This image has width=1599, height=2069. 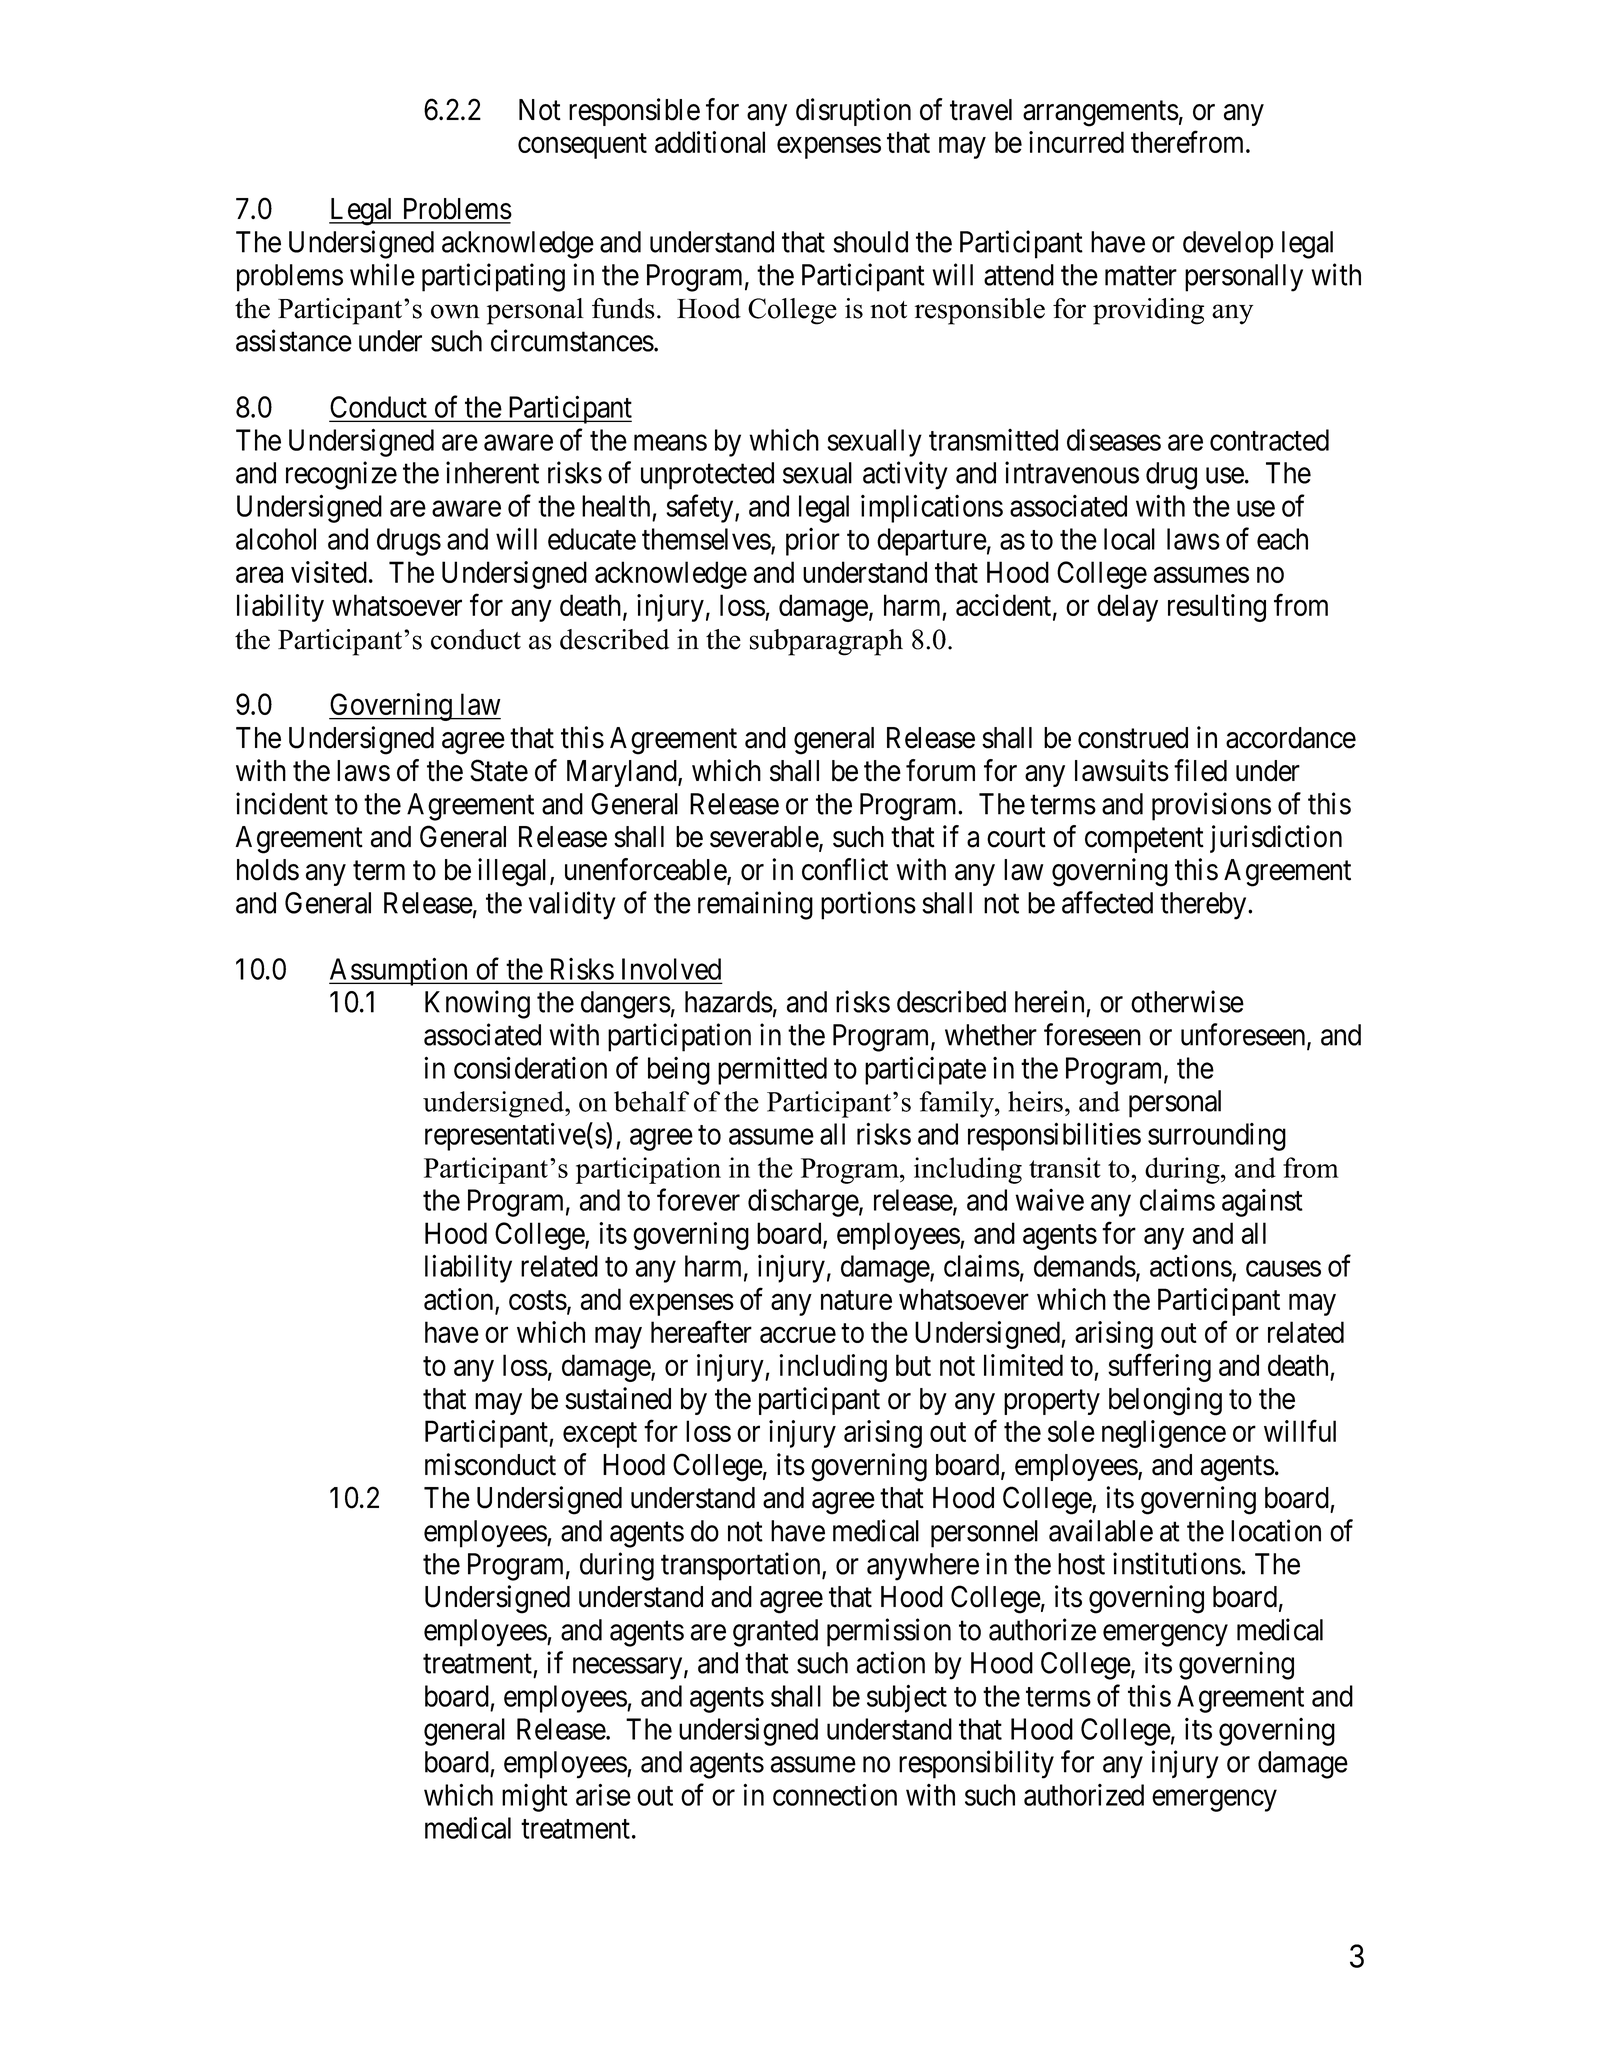 I want to click on remaining, so click(x=755, y=905).
